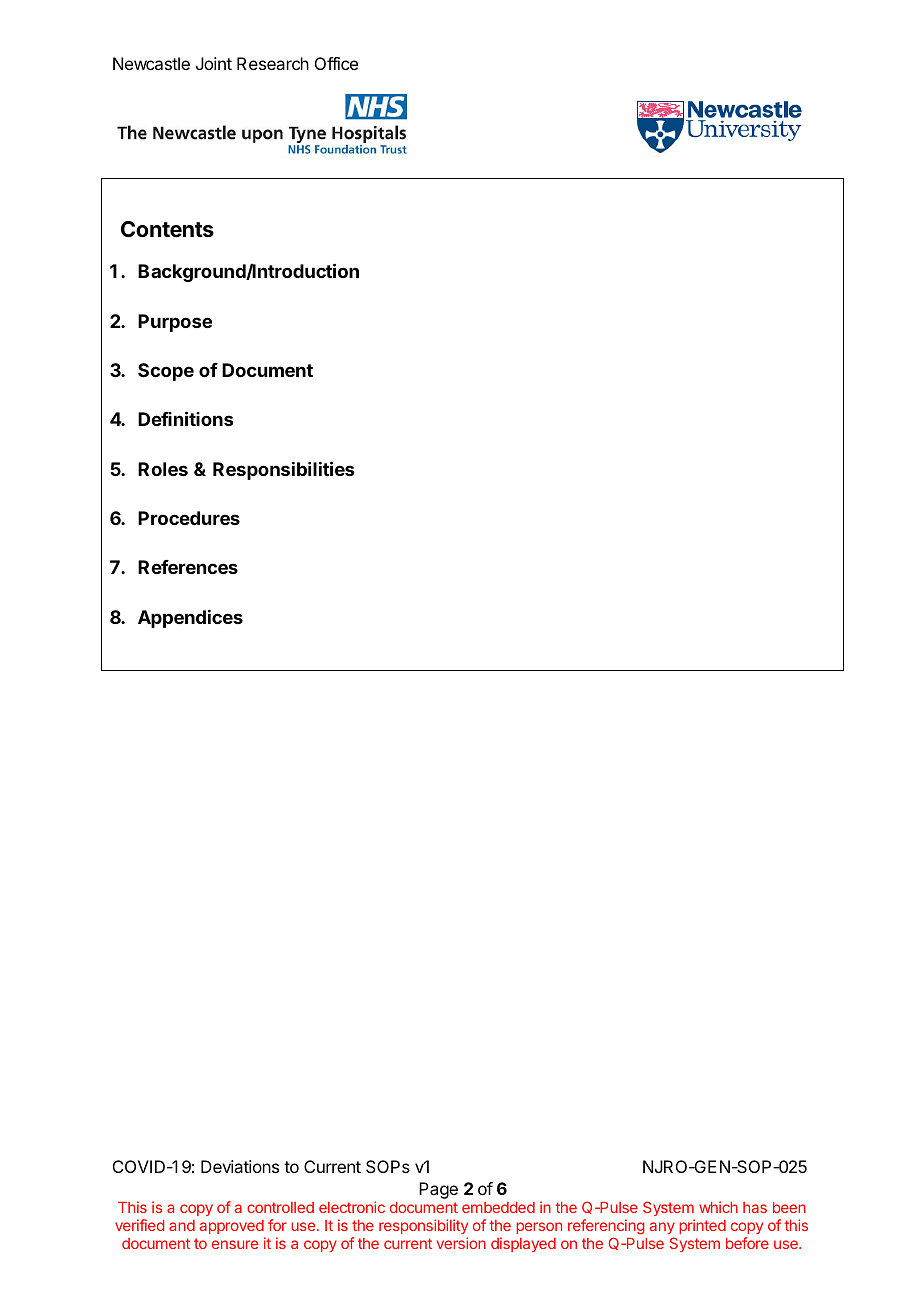 The height and width of the image is (1308, 924). I want to click on Page, so click(438, 1190).
